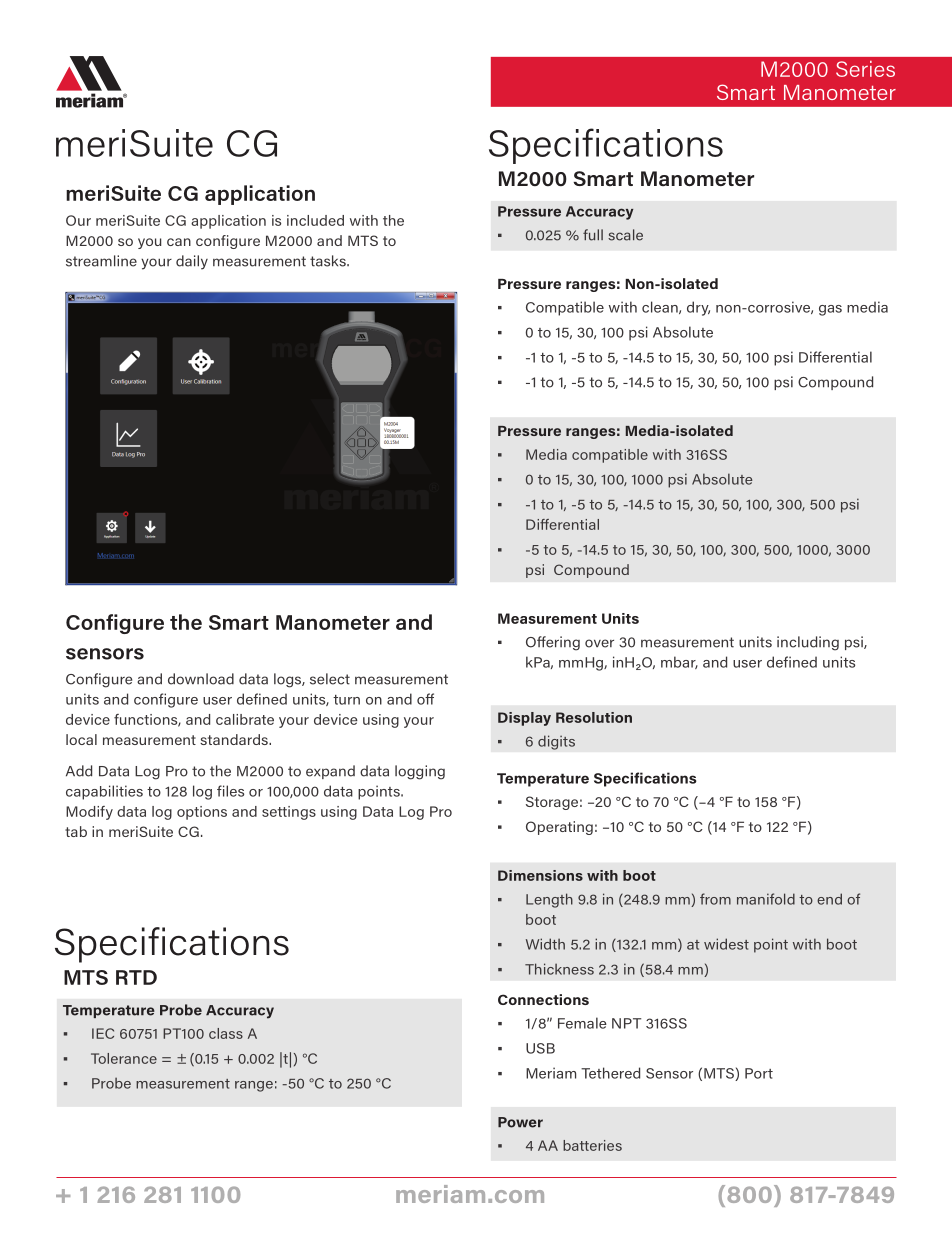  I want to click on Dimensions, so click(540, 875).
